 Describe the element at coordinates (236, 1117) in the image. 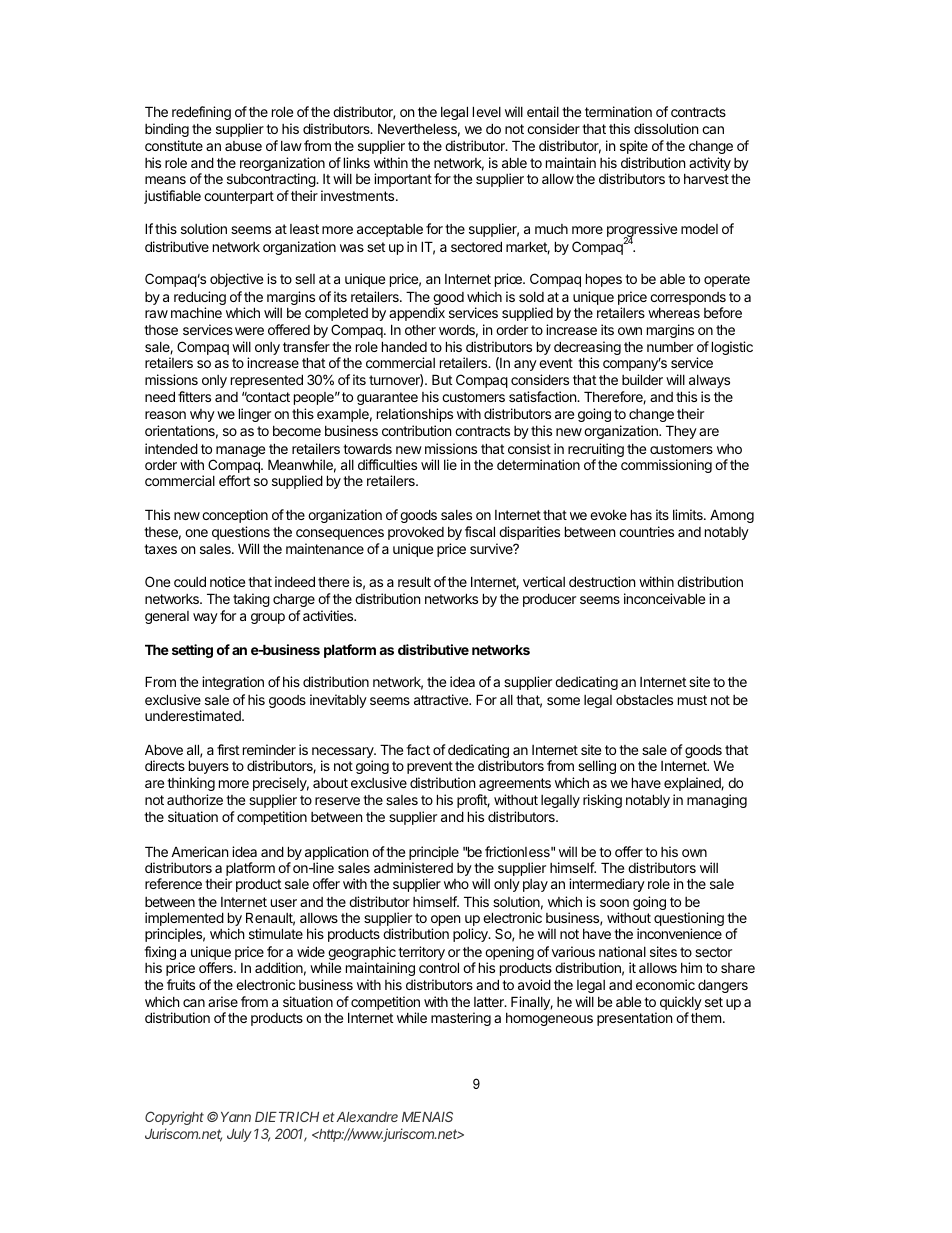

I see `Yann` at that location.
